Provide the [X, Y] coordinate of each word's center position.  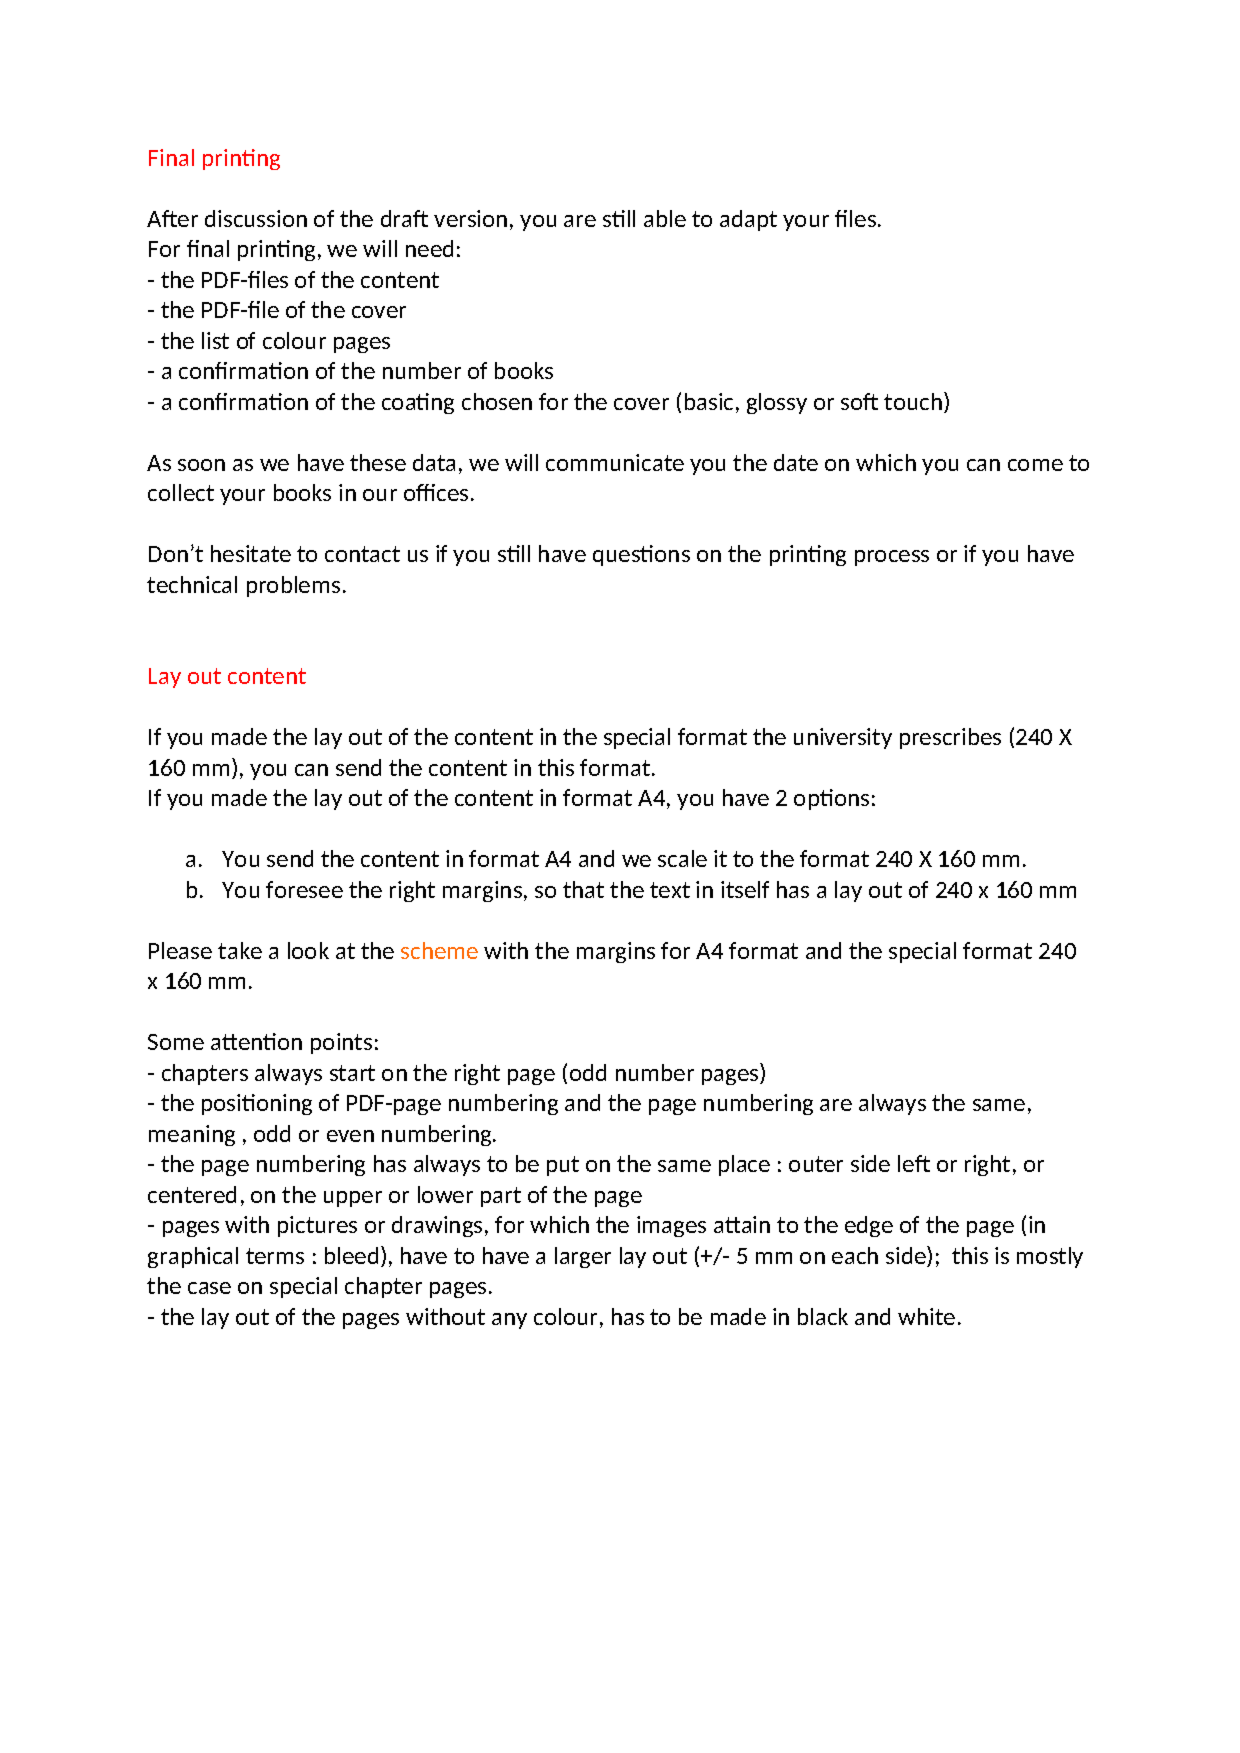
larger [583, 1257]
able [665, 218]
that [583, 889]
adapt [748, 220]
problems [293, 586]
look [308, 950]
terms [275, 1256]
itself [745, 889]
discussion [256, 218]
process [892, 558]
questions [641, 555]
